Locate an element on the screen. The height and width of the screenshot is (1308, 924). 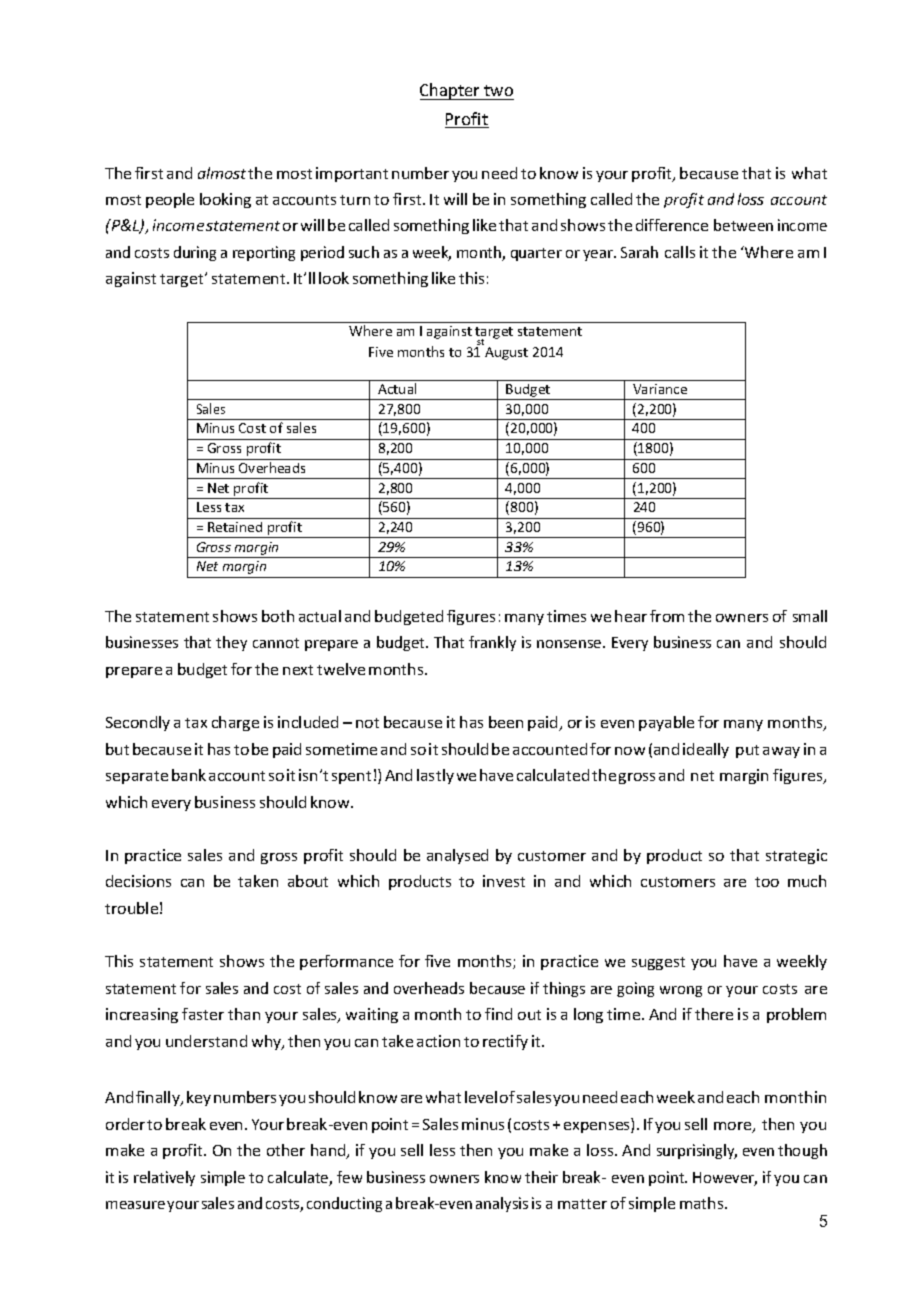
during is located at coordinates (195, 253).
